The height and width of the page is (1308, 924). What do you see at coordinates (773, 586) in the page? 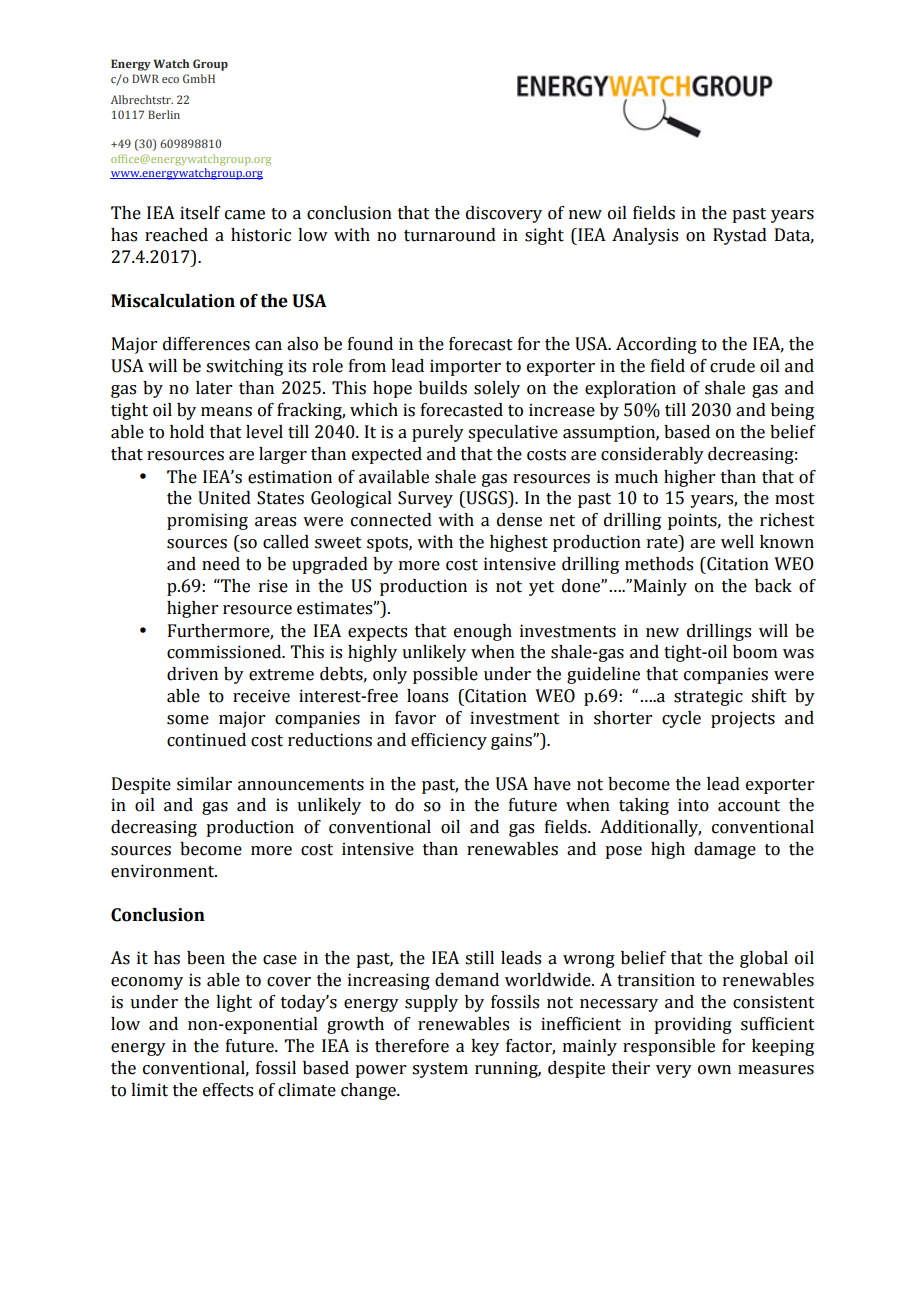
I see `back` at bounding box center [773, 586].
